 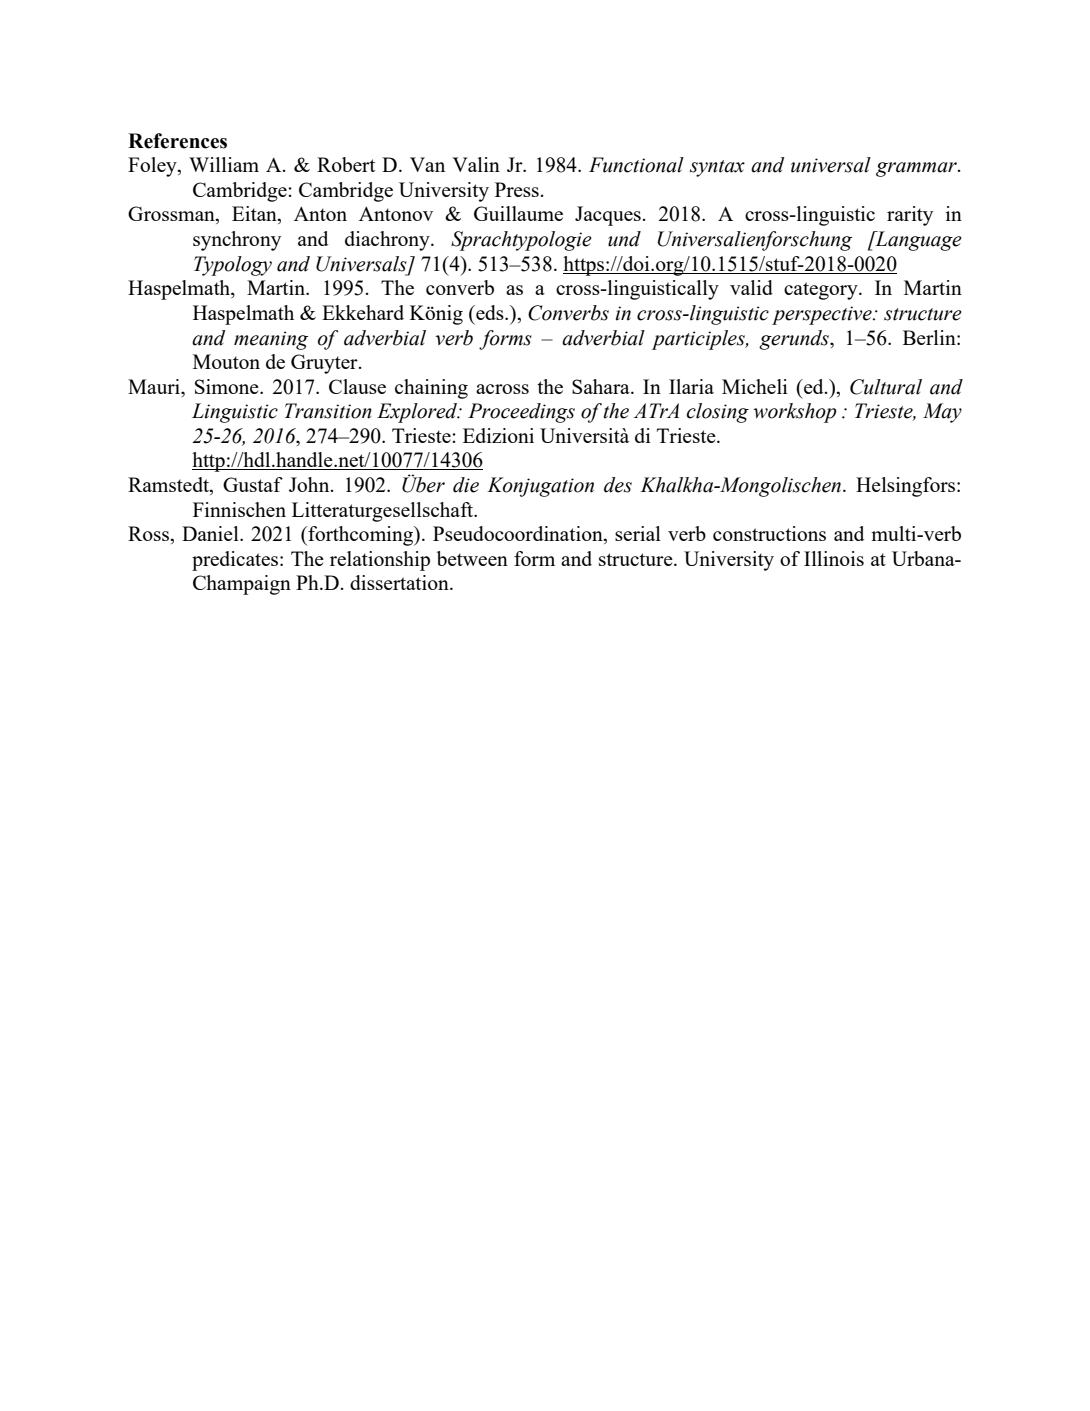 What do you see at coordinates (917, 169) in the screenshot?
I see `grammar` at bounding box center [917, 169].
